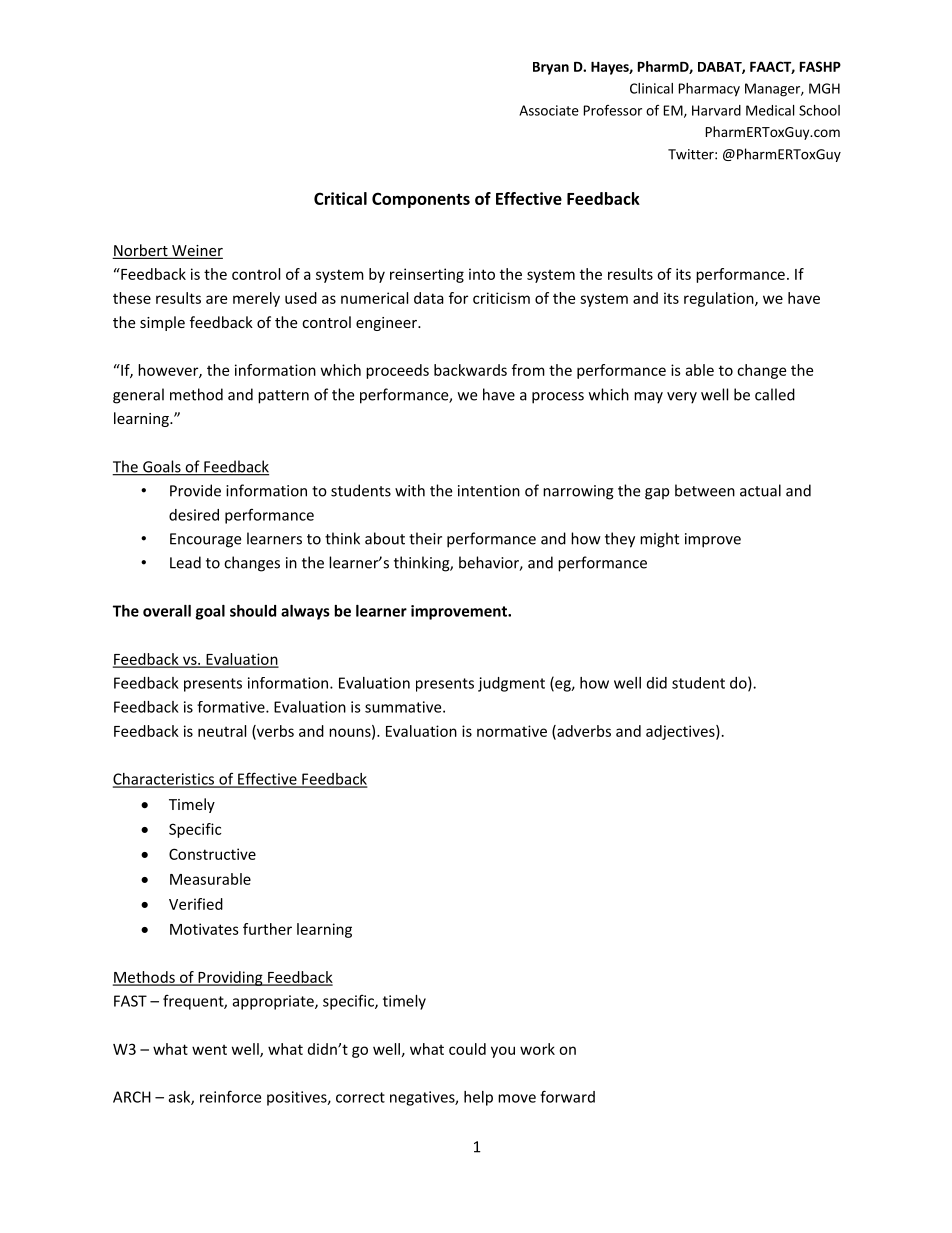 This page has height=1233, width=952. Describe the element at coordinates (467, 1049) in the page. I see `could` at that location.
